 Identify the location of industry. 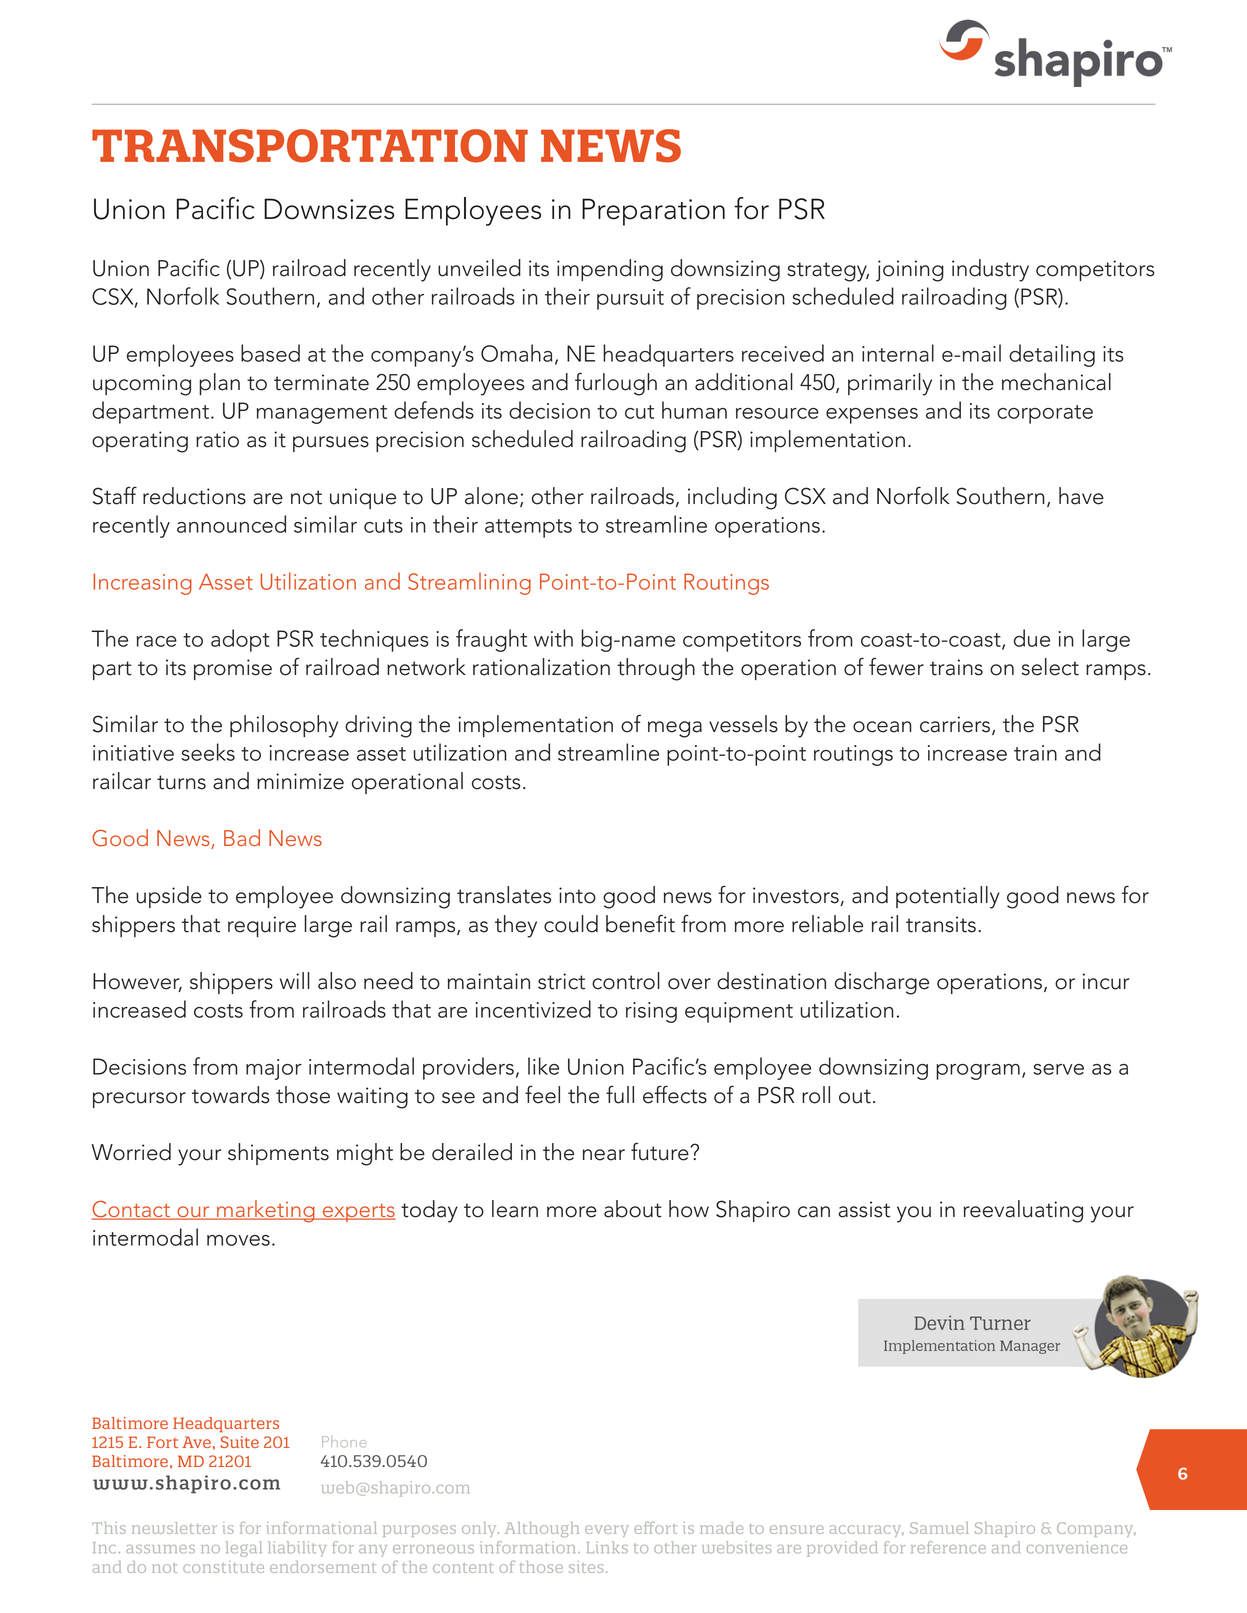
(990, 270).
